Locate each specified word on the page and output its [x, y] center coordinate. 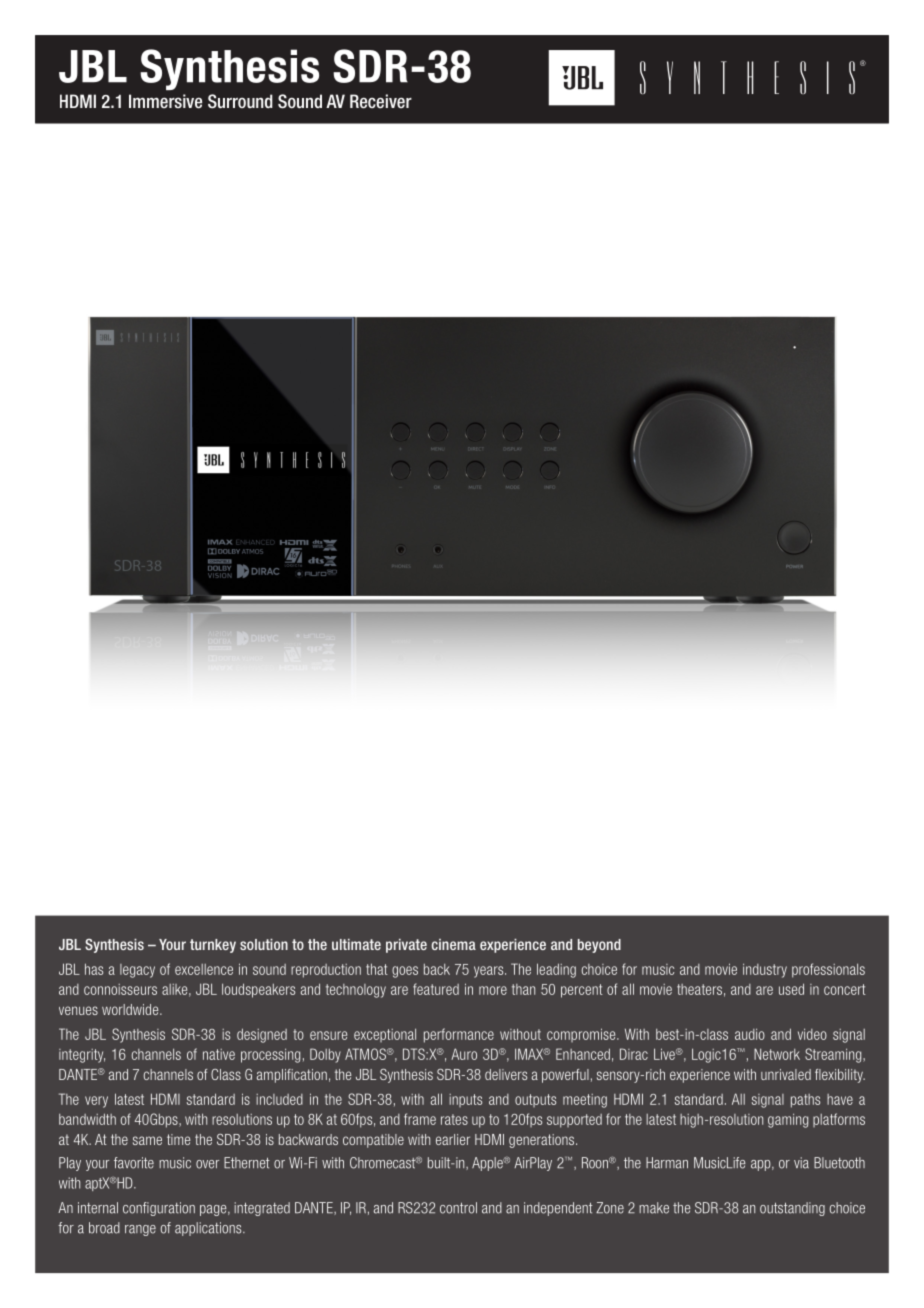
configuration [159, 1209]
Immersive [165, 101]
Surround [240, 101]
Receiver [381, 101]
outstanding [792, 1209]
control [458, 1208]
